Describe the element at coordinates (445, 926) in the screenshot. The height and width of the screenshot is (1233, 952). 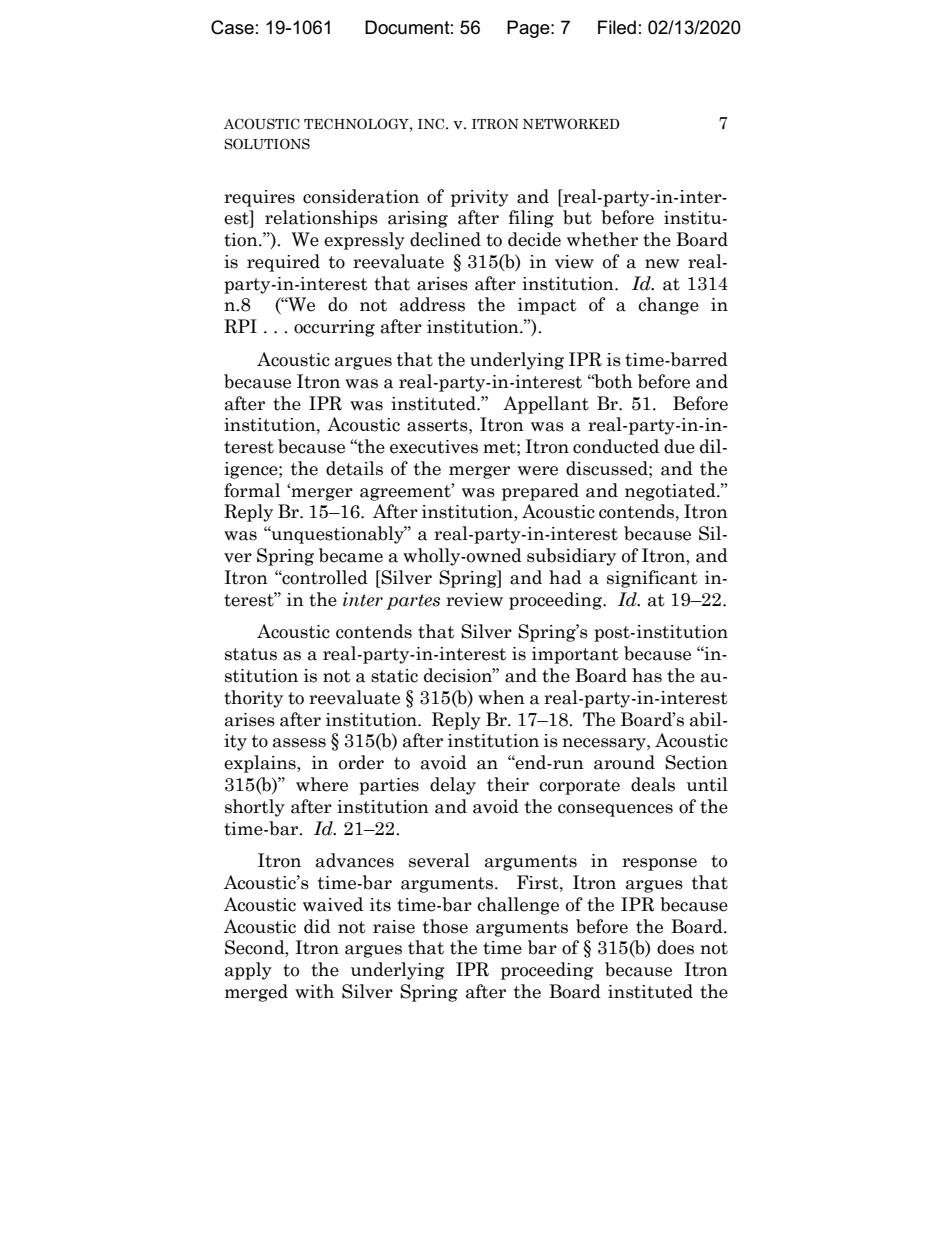
I see `those` at that location.
